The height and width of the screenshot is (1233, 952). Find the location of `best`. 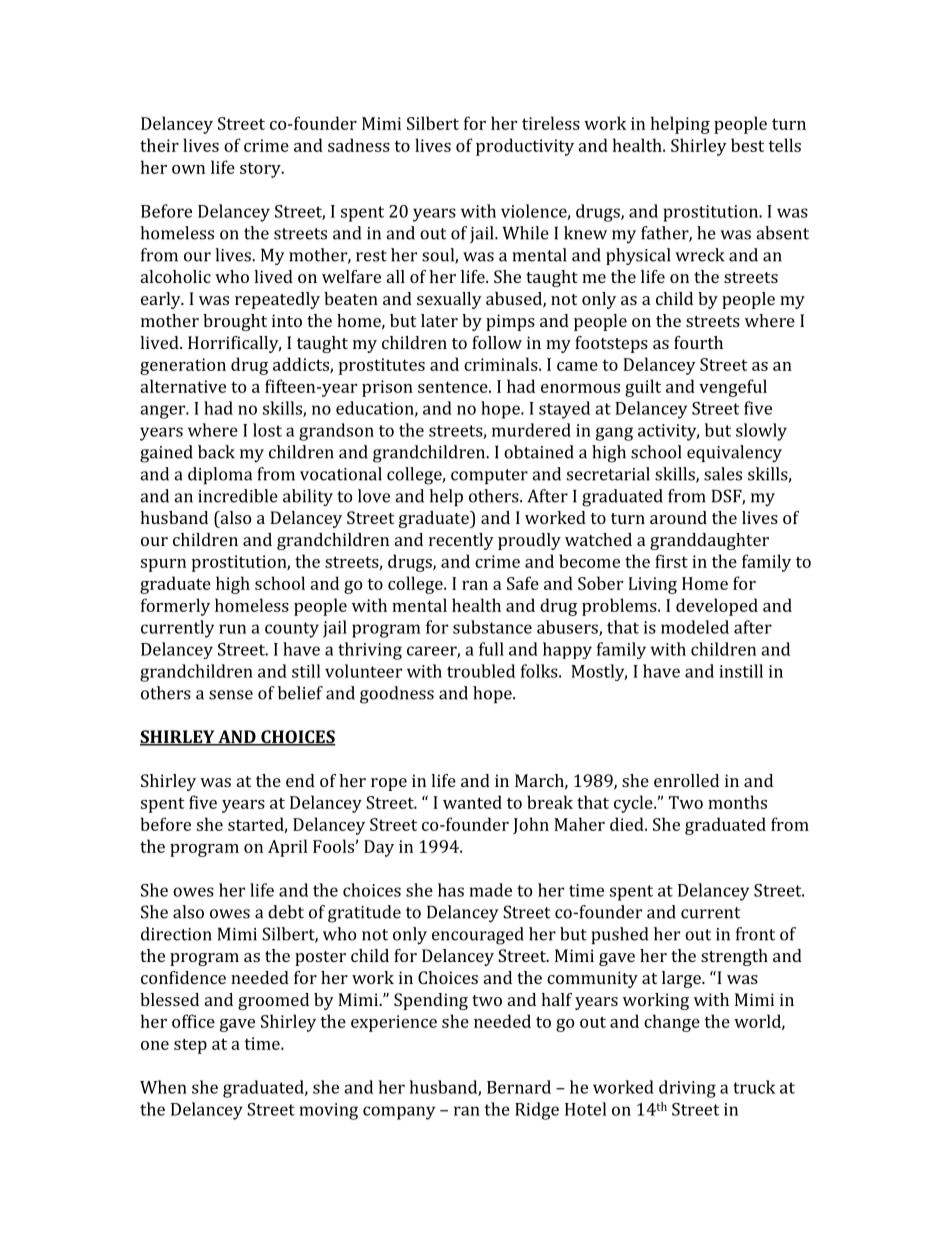

best is located at coordinates (747, 145).
